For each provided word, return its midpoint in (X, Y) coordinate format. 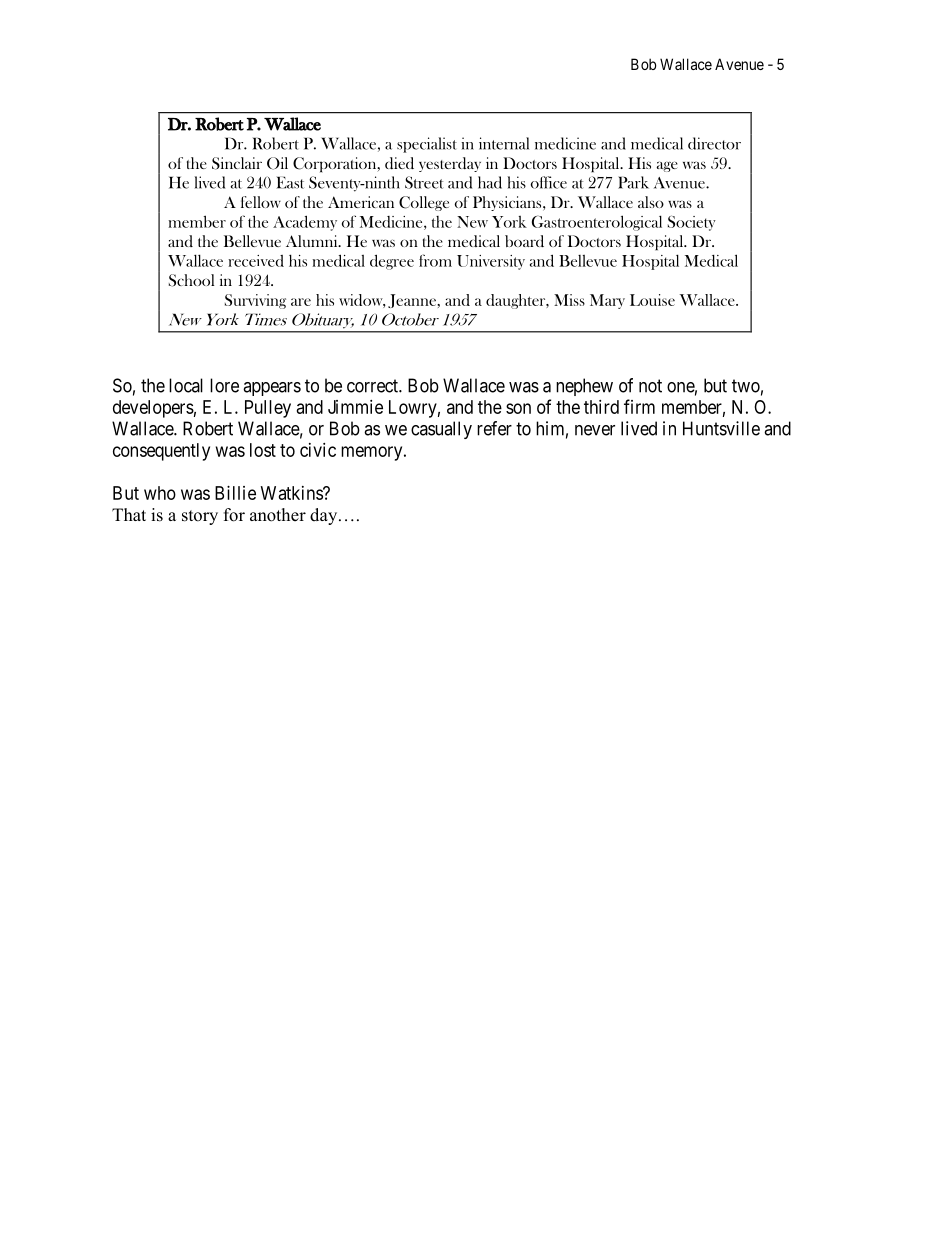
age (667, 166)
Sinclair (237, 163)
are (301, 302)
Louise (652, 300)
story (200, 517)
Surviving (255, 301)
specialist (427, 145)
